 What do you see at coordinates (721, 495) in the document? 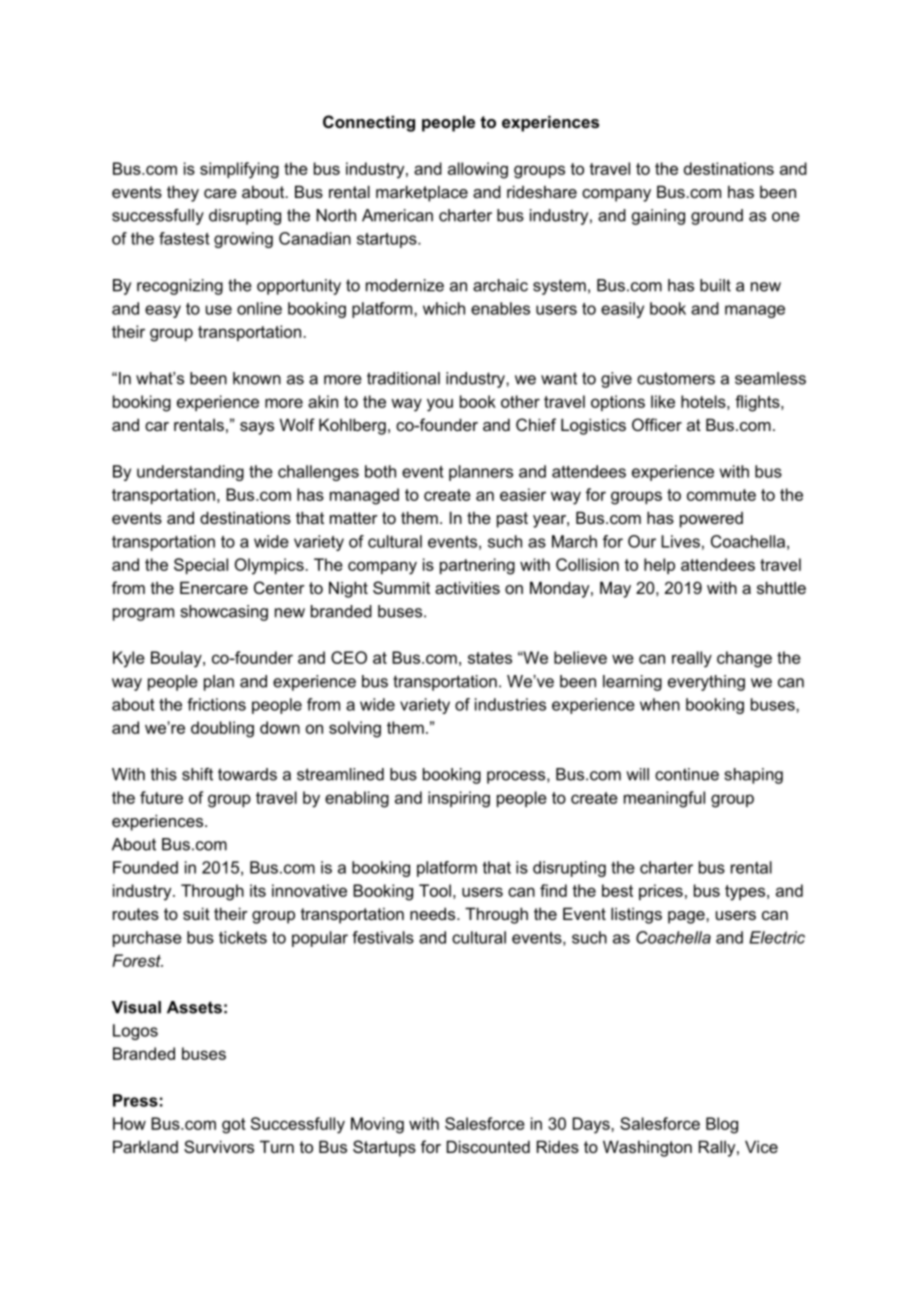
I see `commute` at bounding box center [721, 495].
